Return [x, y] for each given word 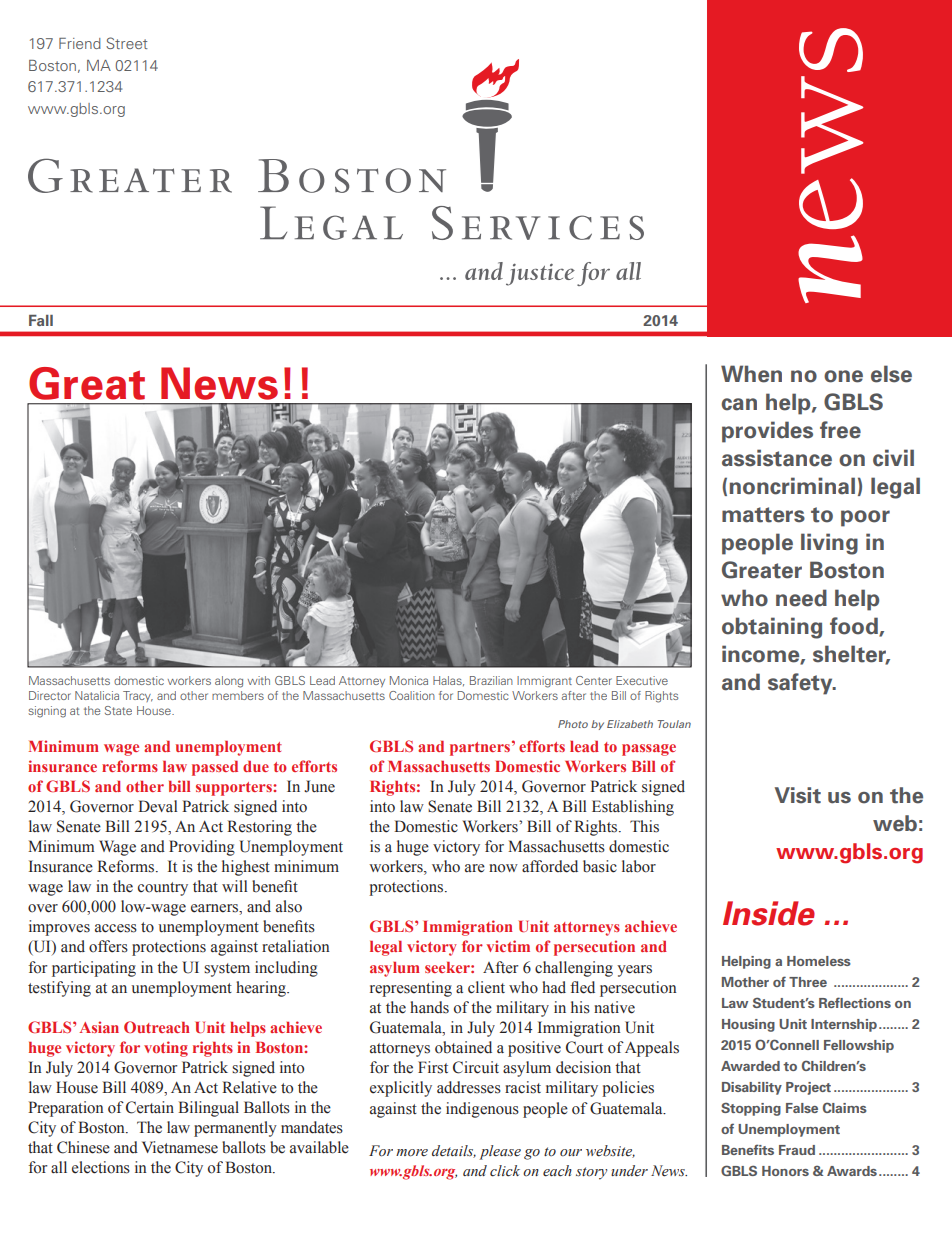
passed [215, 768]
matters [763, 515]
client [486, 987]
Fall [41, 320]
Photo [573, 724]
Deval [158, 806]
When [751, 374]
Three [808, 982]
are [475, 868]
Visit [798, 795]
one [843, 376]
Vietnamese [180, 1147]
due [256, 766]
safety [801, 684]
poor [865, 518]
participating [94, 969]
